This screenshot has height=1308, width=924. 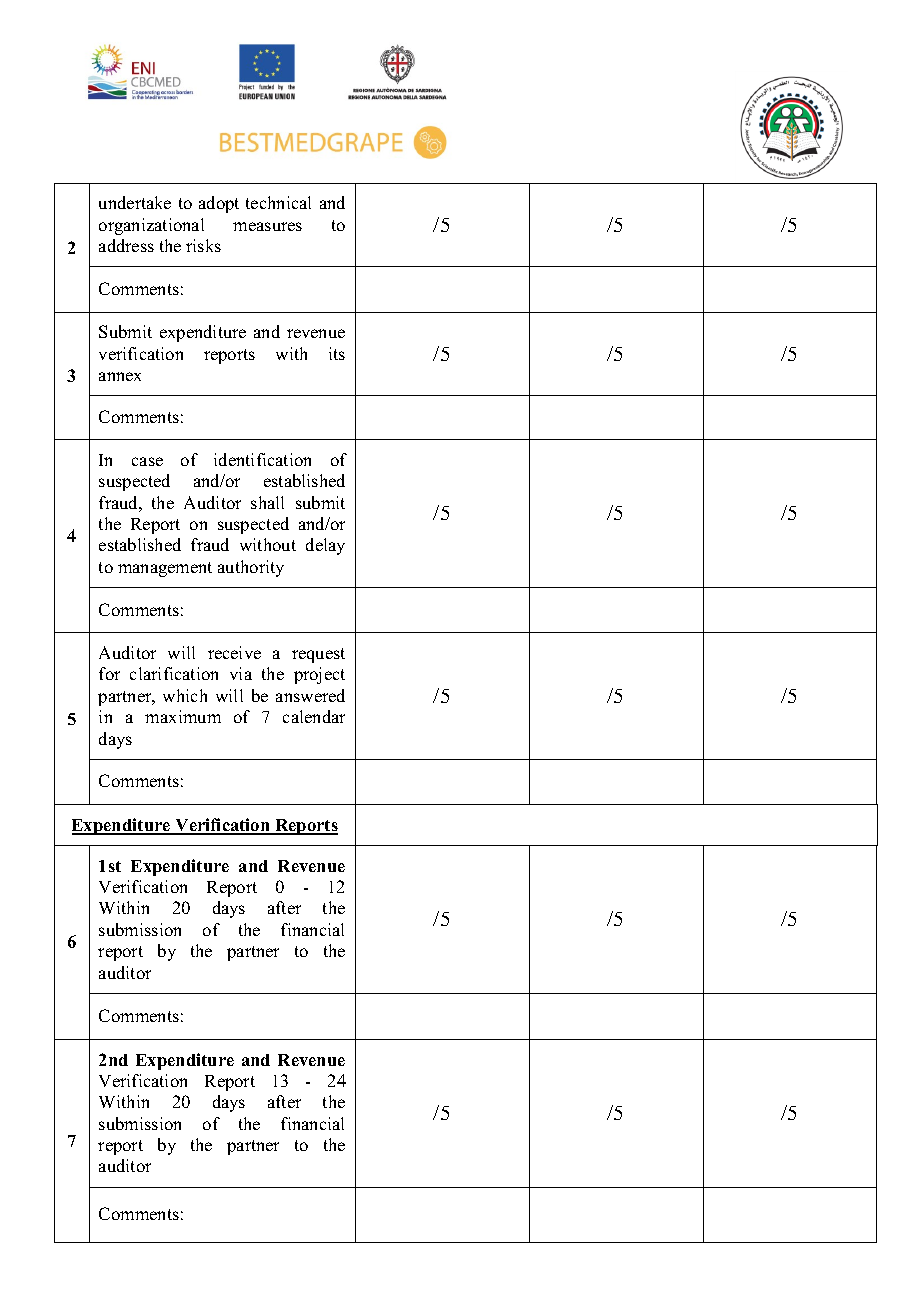 What do you see at coordinates (241, 673) in the screenshot?
I see `via` at bounding box center [241, 673].
